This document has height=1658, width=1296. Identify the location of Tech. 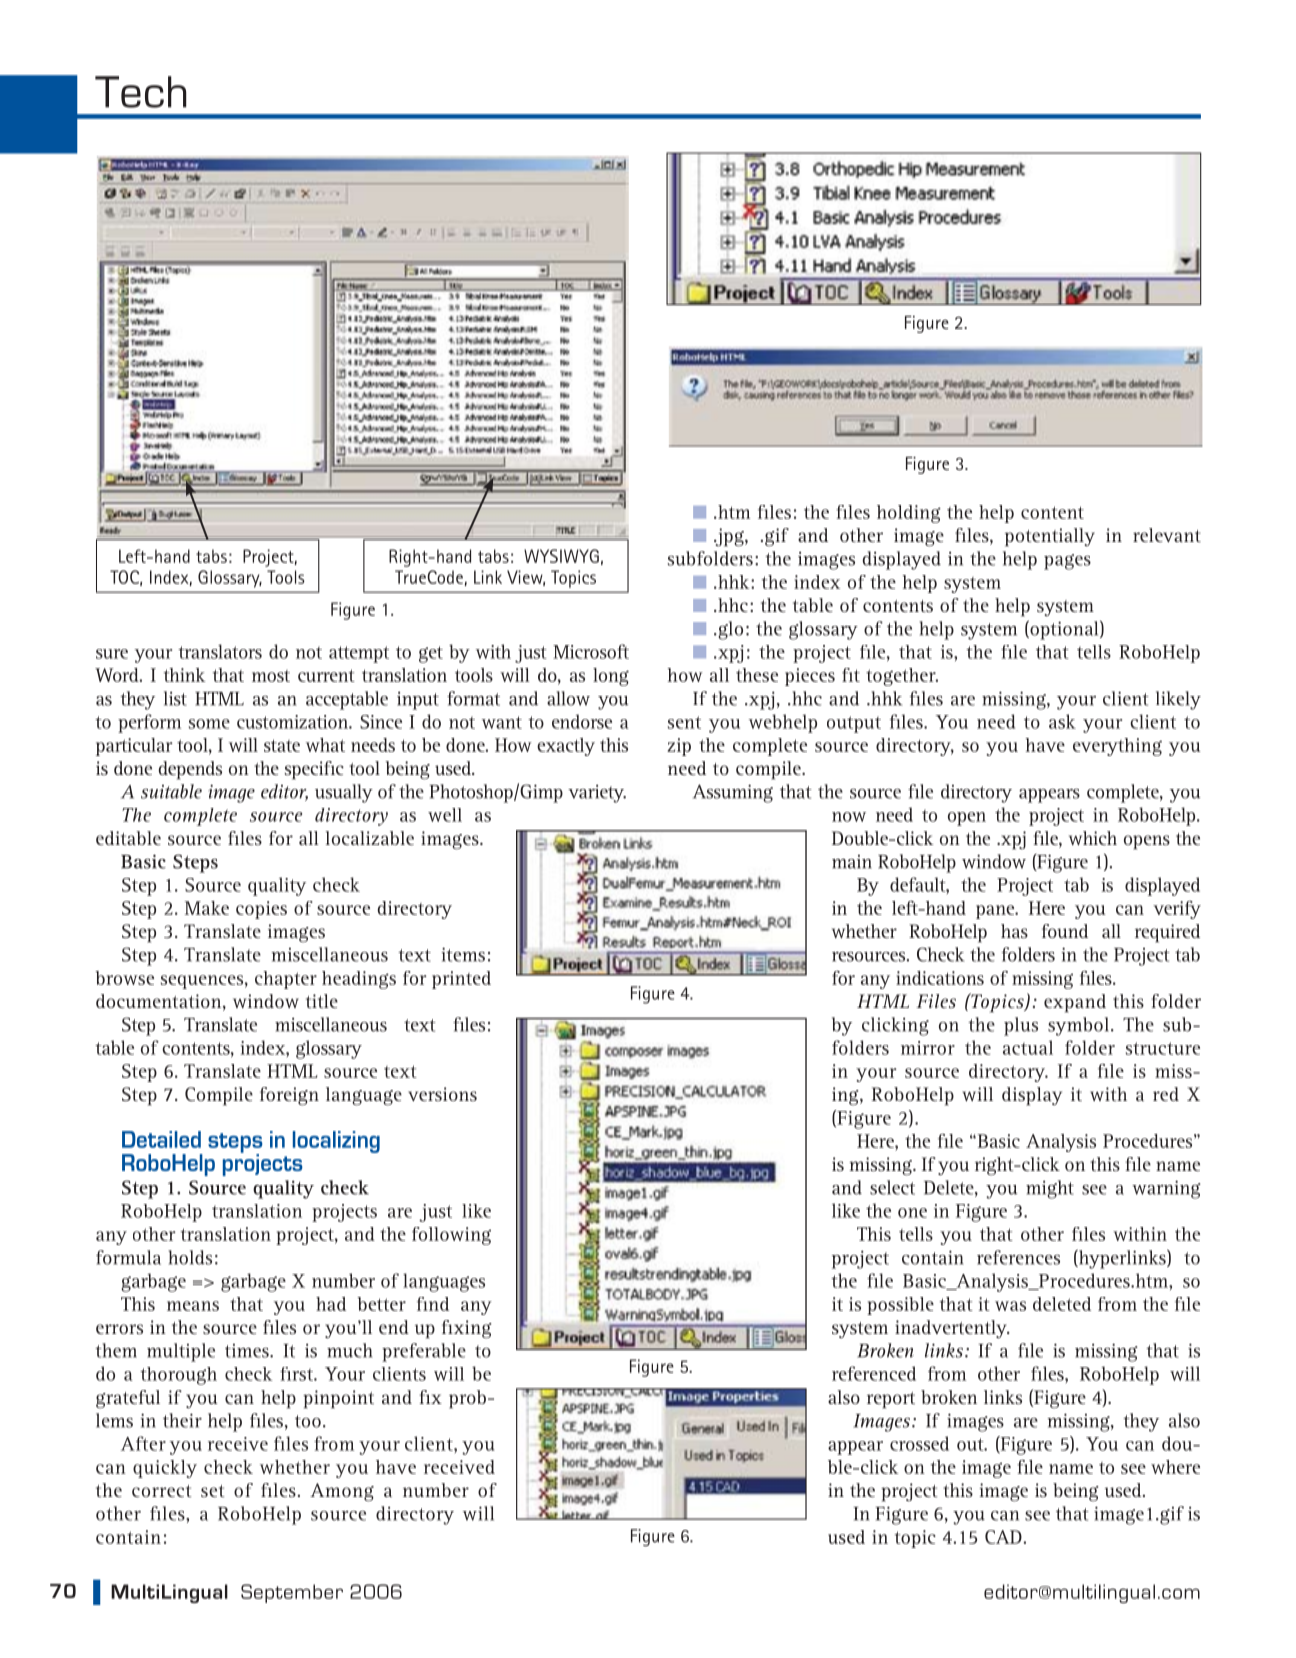
(141, 92).
